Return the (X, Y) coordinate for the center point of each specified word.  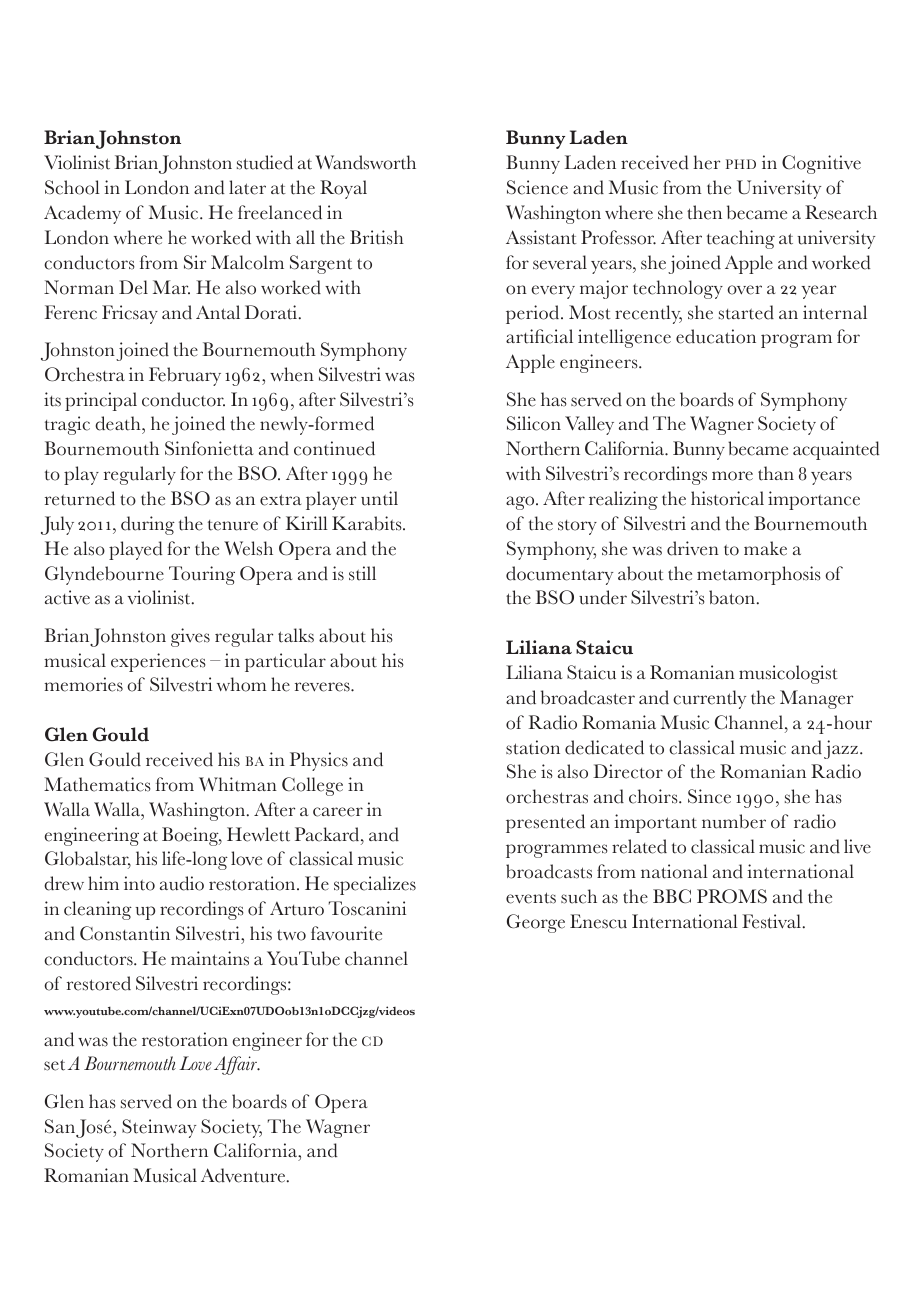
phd (741, 164)
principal (101, 401)
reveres (323, 687)
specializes (375, 885)
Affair (236, 1065)
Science (537, 187)
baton (732, 597)
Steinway (159, 1128)
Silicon (534, 423)
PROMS (732, 896)
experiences (158, 662)
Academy (82, 214)
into (139, 883)
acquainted (836, 450)
